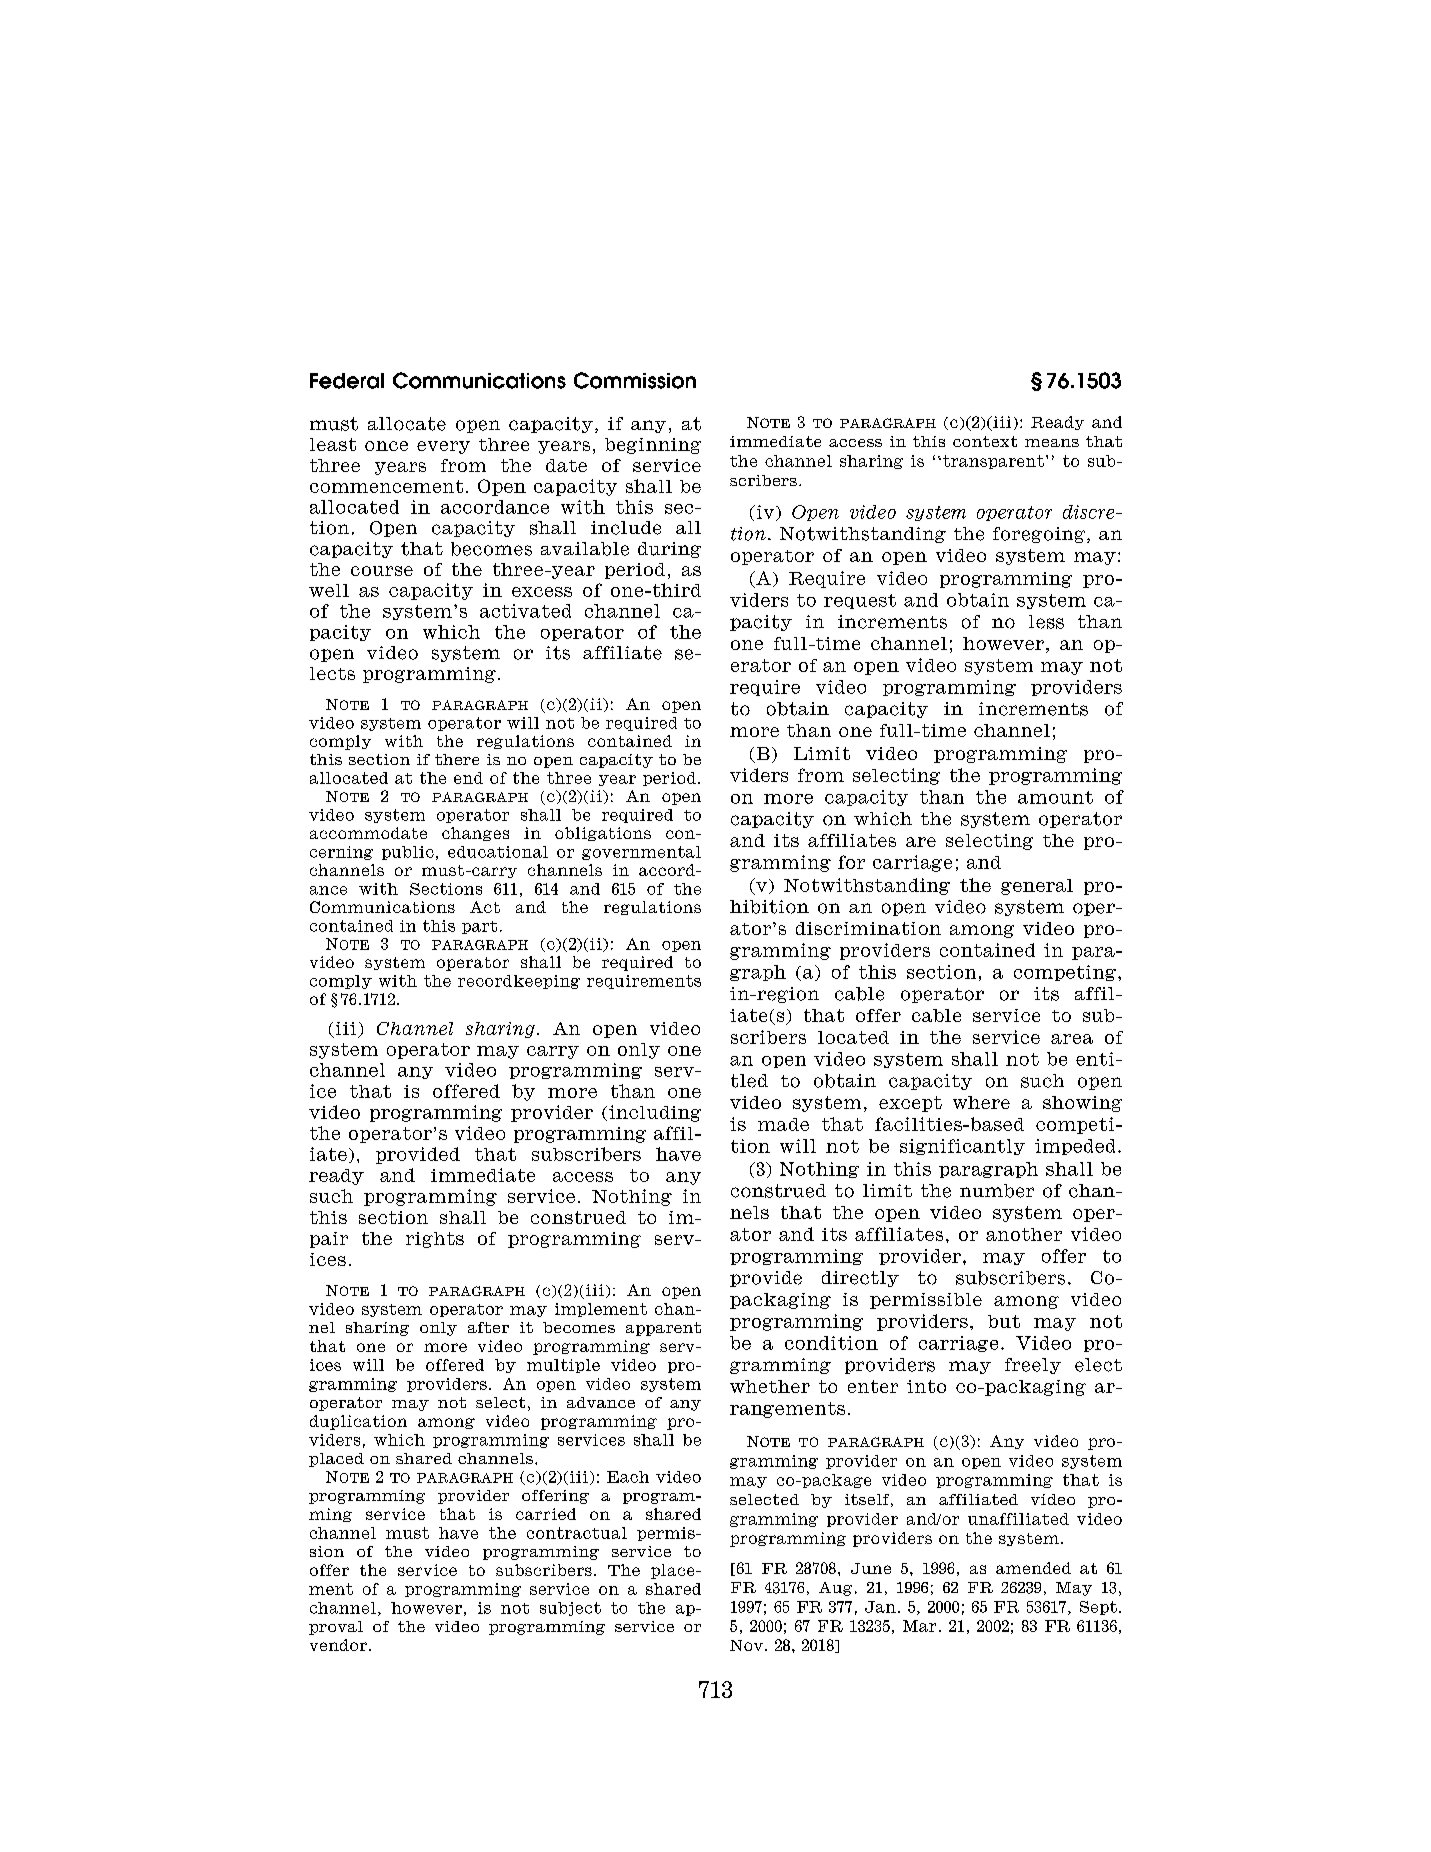  I want to click on every, so click(443, 447).
